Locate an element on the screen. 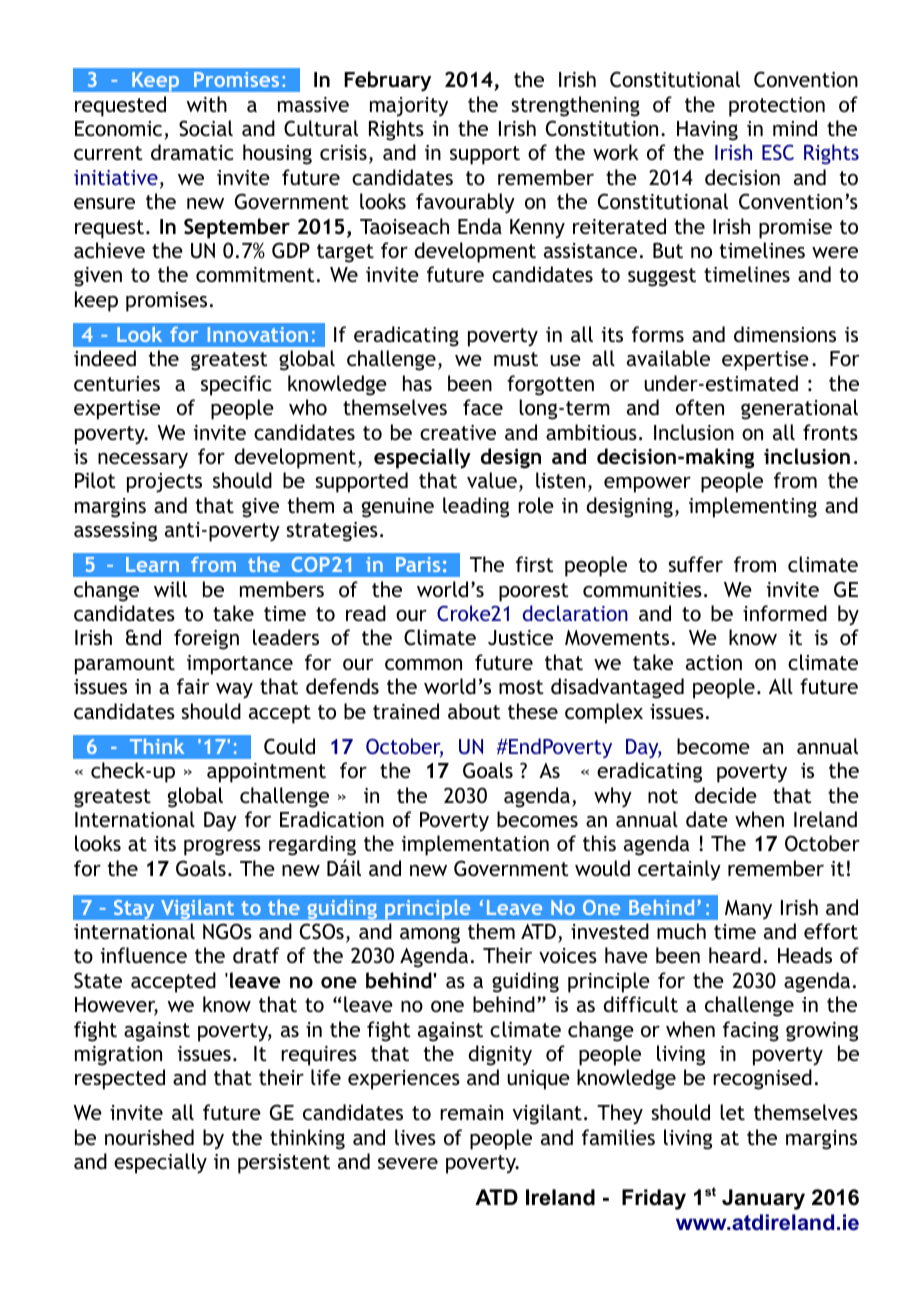 This screenshot has height=1308, width=924. implementation is located at coordinates (475, 845).
